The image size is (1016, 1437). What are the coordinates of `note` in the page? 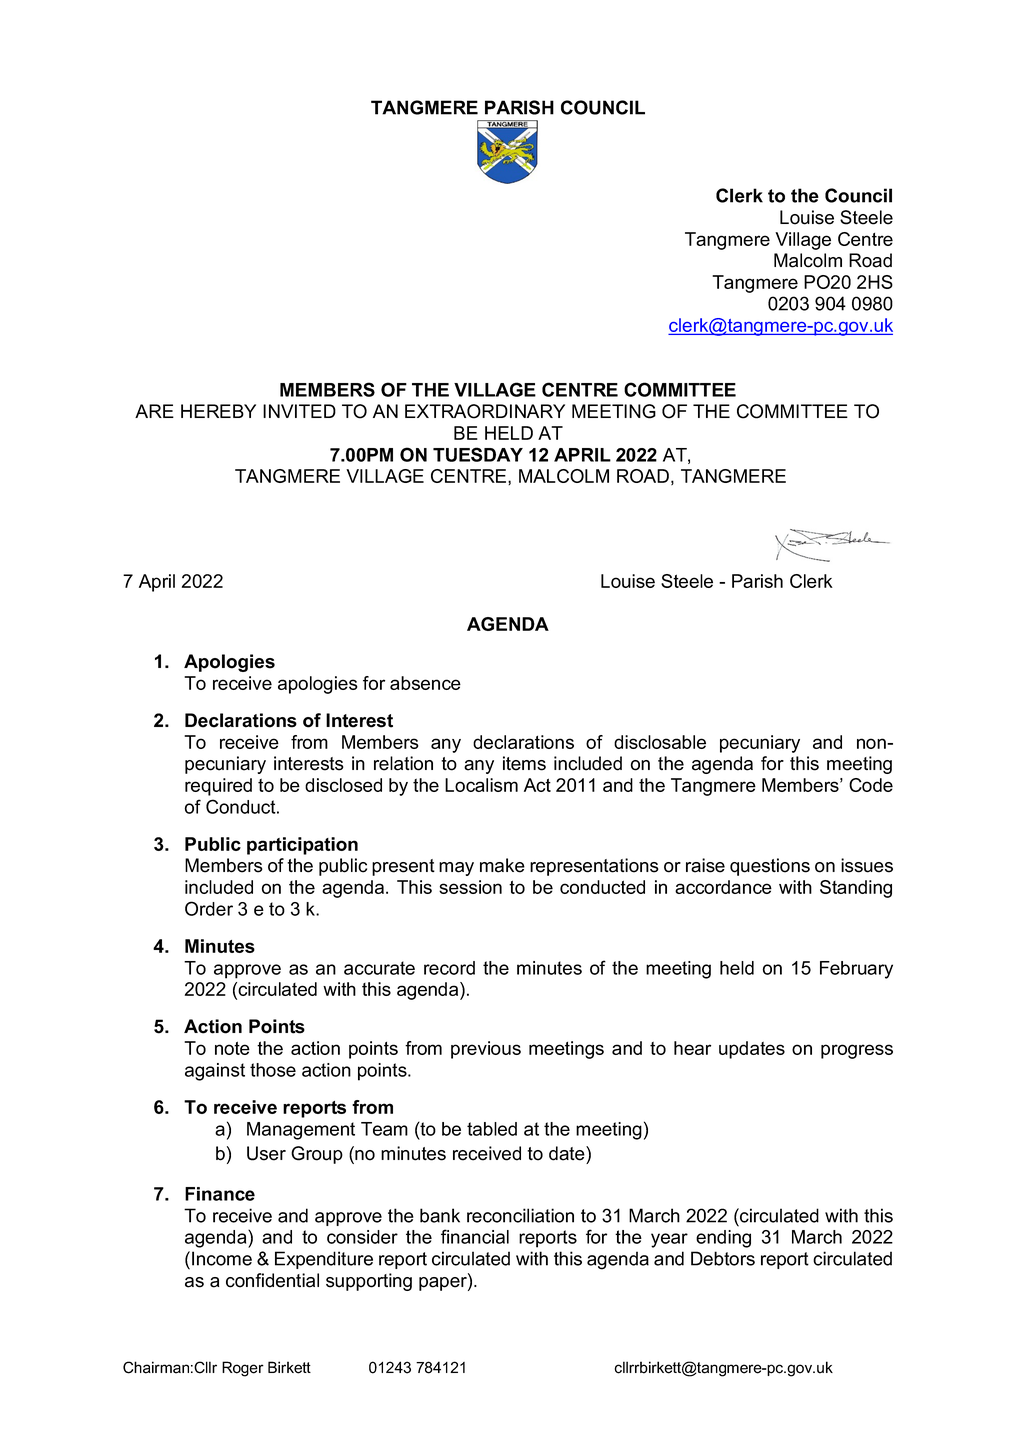 It's located at (232, 1048).
